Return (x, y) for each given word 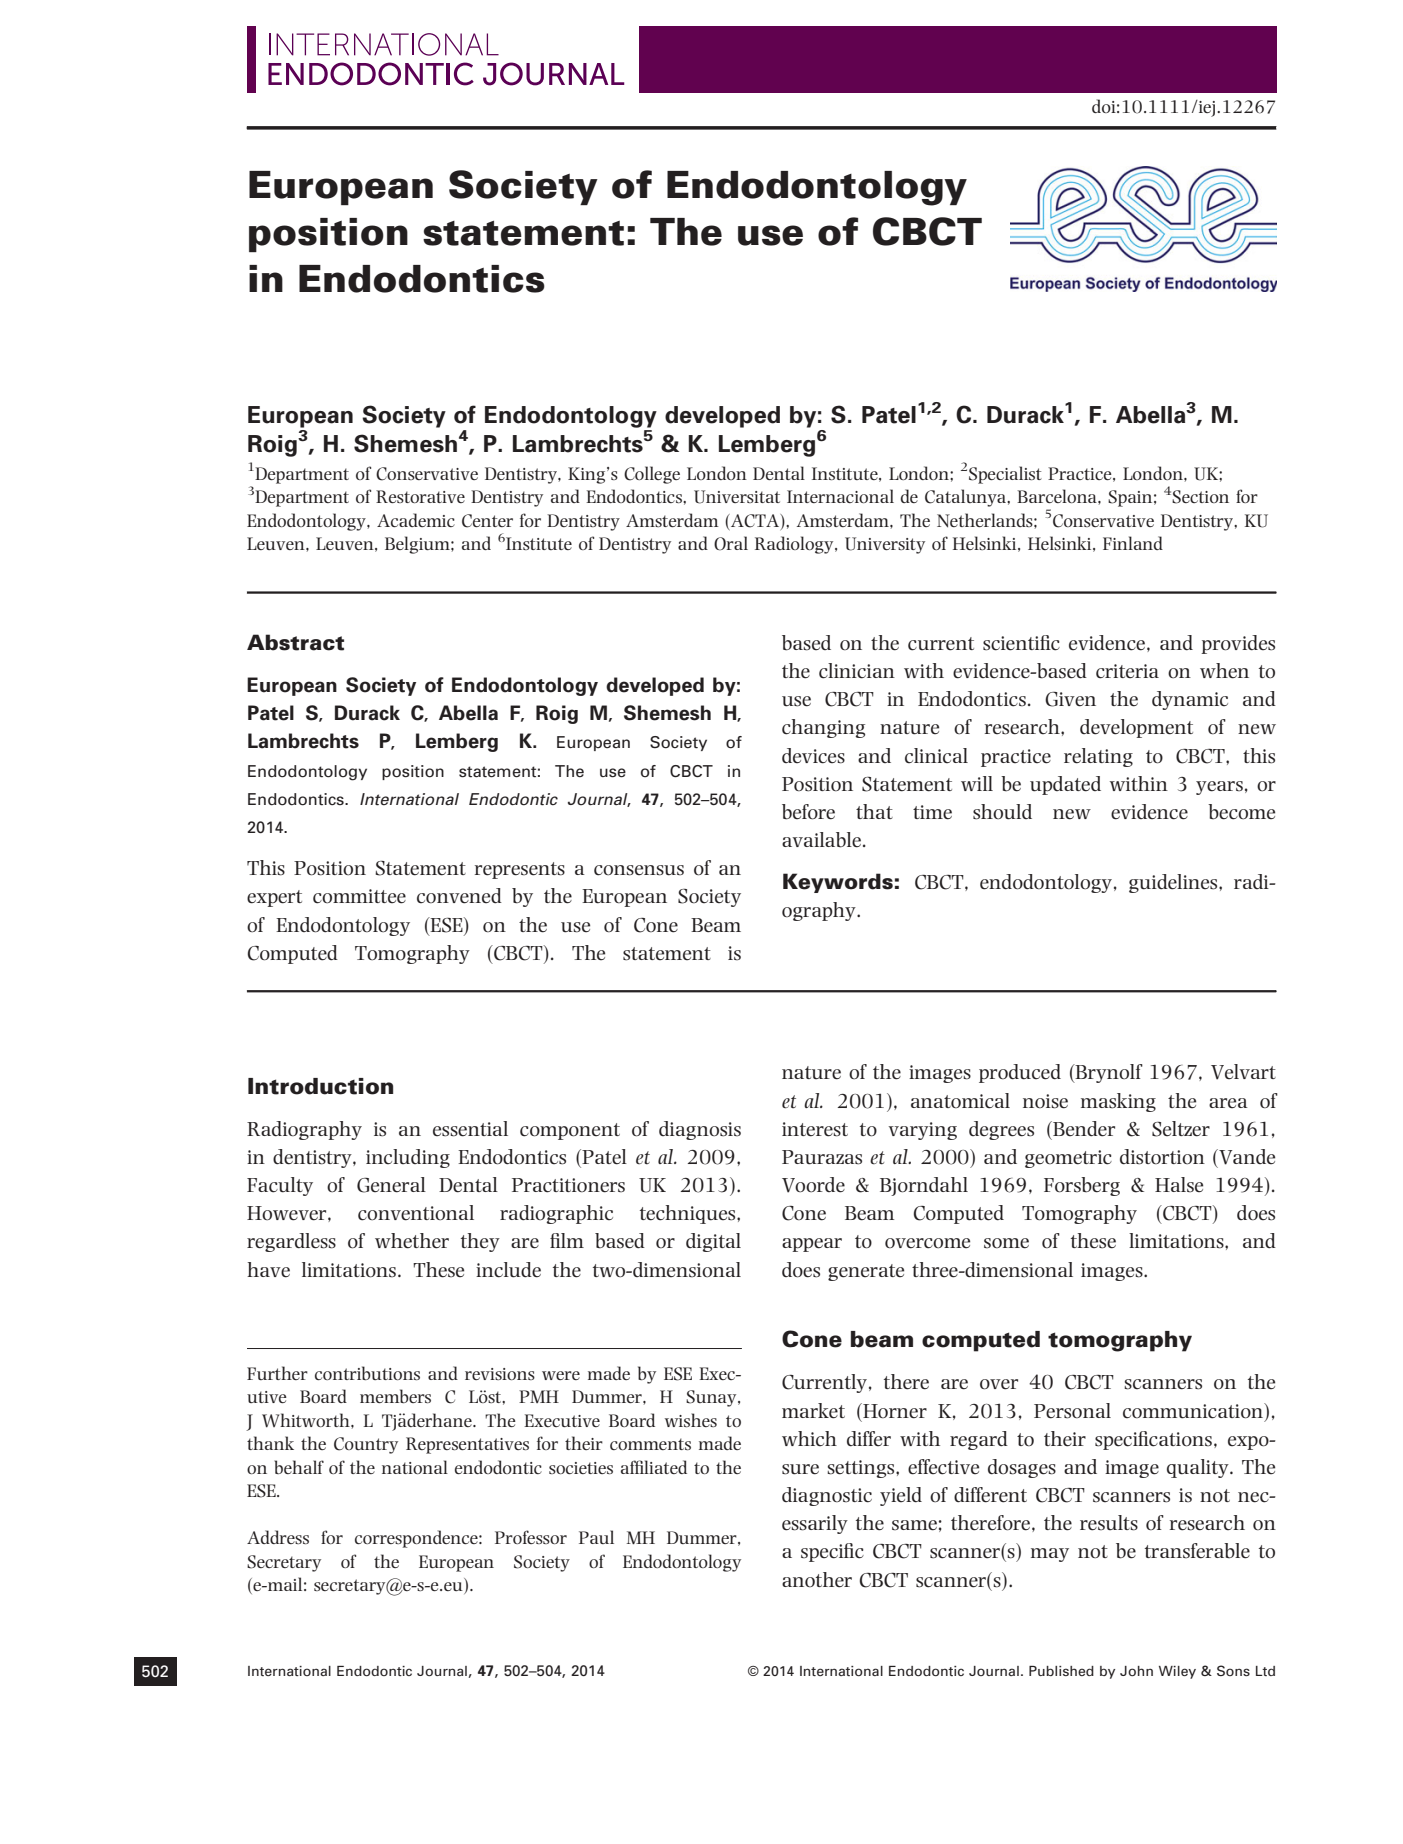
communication (1194, 1411)
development (1136, 728)
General (391, 1185)
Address (278, 1537)
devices (813, 756)
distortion (1162, 1157)
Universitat (737, 497)
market (813, 1411)
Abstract (295, 642)
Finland (1133, 543)
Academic (416, 520)
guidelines (1174, 883)
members (395, 1396)
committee (359, 896)
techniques (689, 1214)
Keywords (838, 883)
